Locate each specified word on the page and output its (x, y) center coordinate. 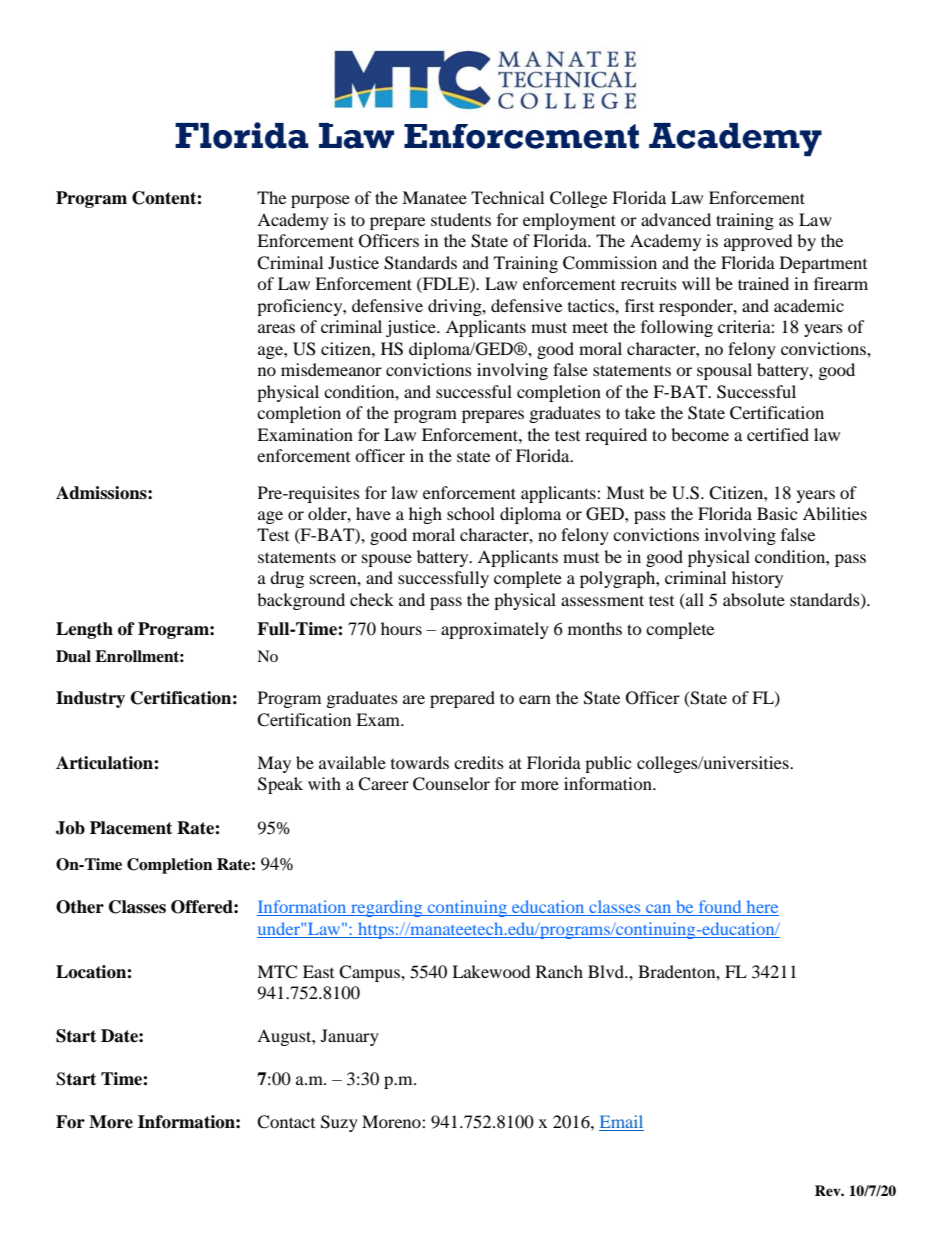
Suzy (339, 1123)
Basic (777, 513)
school (471, 513)
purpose (320, 201)
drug (287, 579)
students (461, 219)
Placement (131, 828)
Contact (286, 1122)
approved (758, 242)
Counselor (451, 784)
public (608, 764)
